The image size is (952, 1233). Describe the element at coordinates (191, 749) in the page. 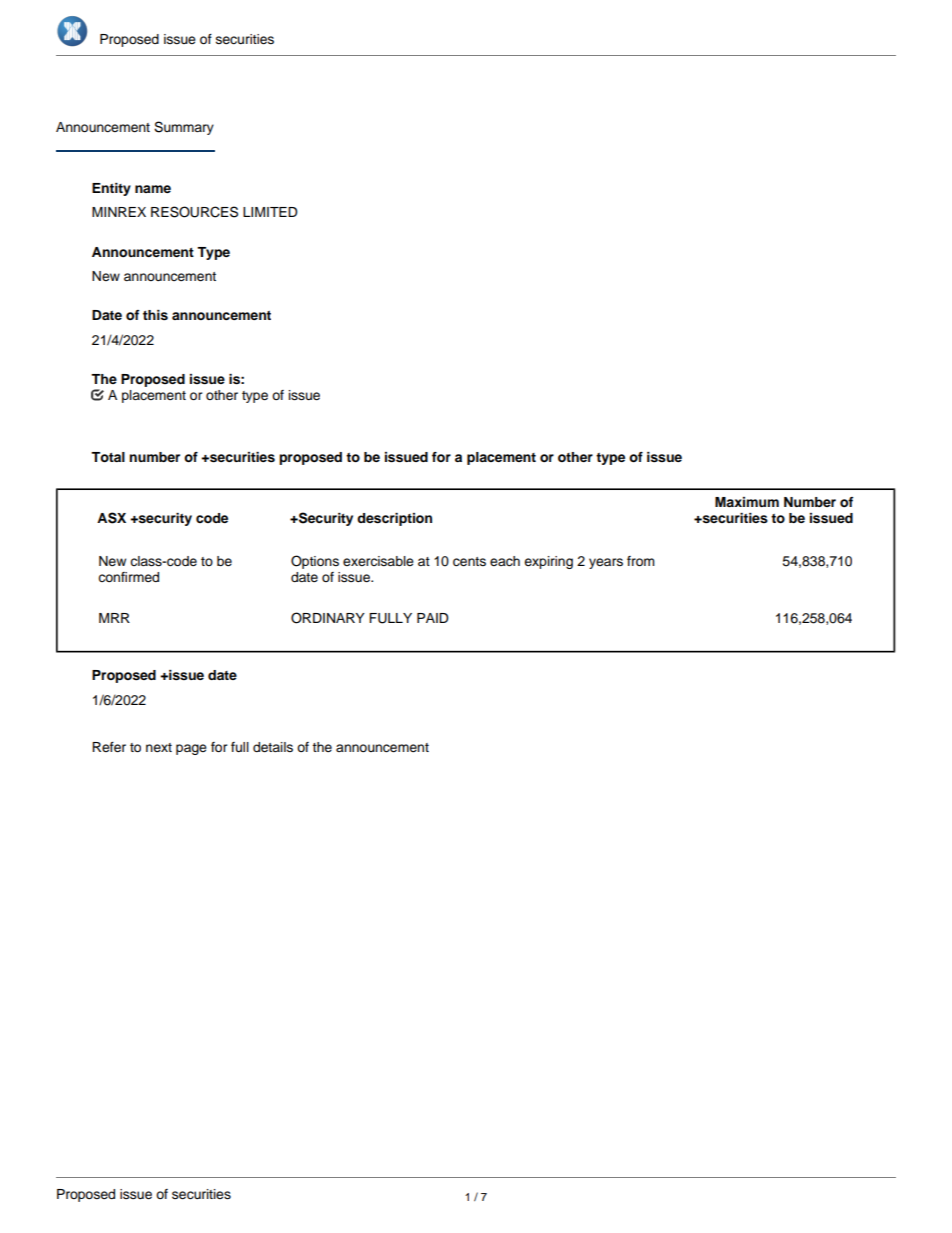

I see `page` at that location.
